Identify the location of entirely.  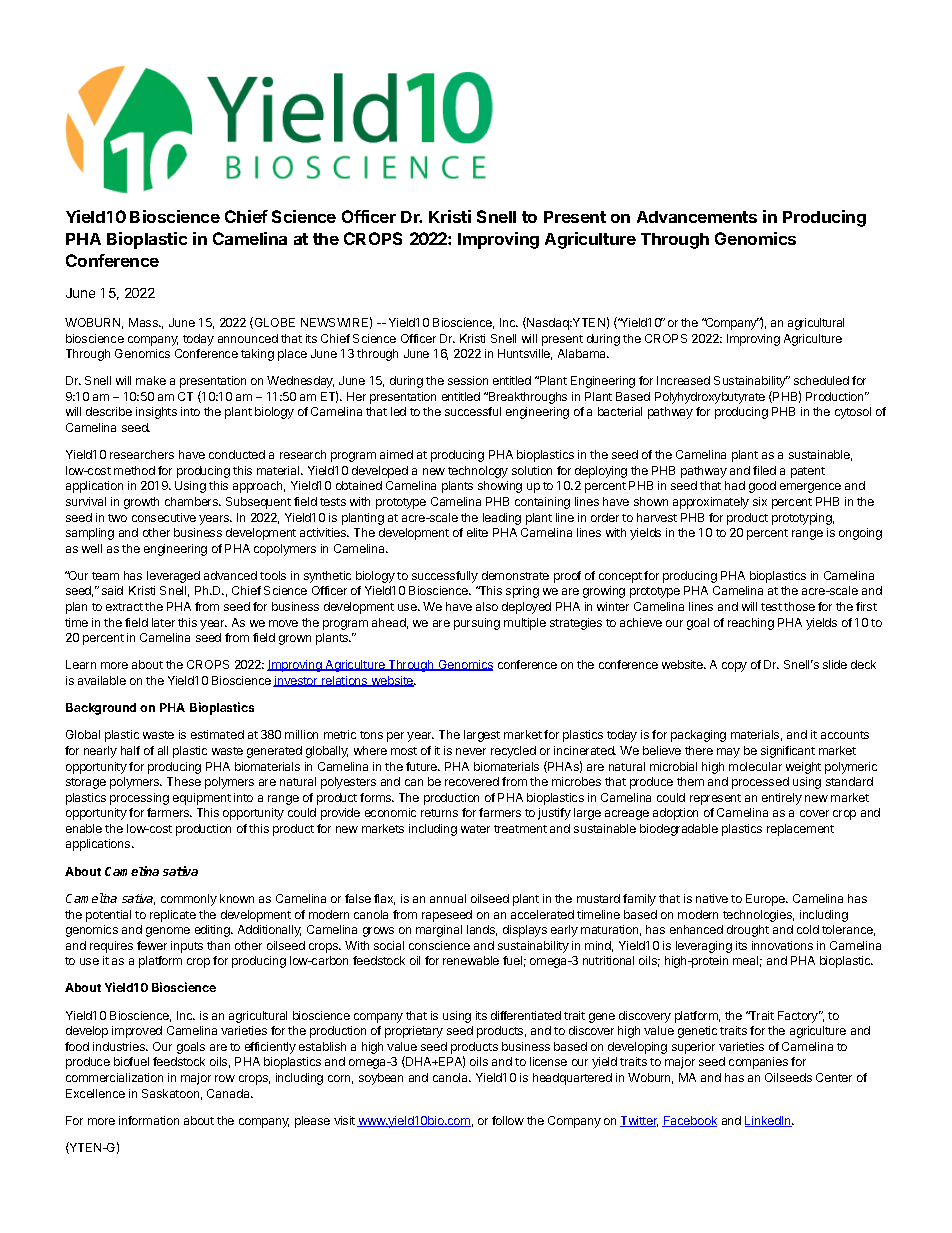
(782, 799).
